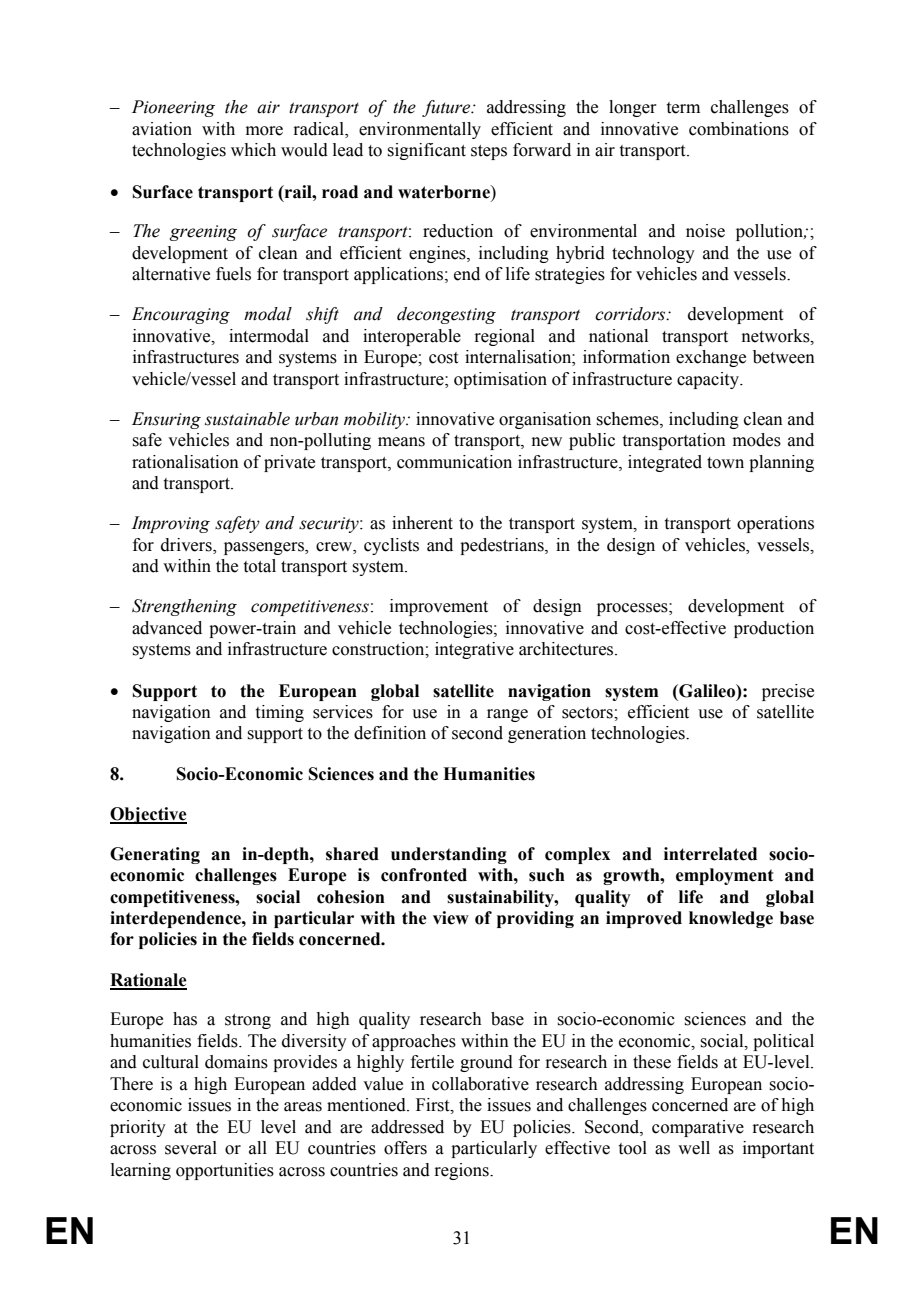 Image resolution: width=924 pixels, height=1308 pixels. What do you see at coordinates (725, 876) in the document?
I see `employment` at bounding box center [725, 876].
